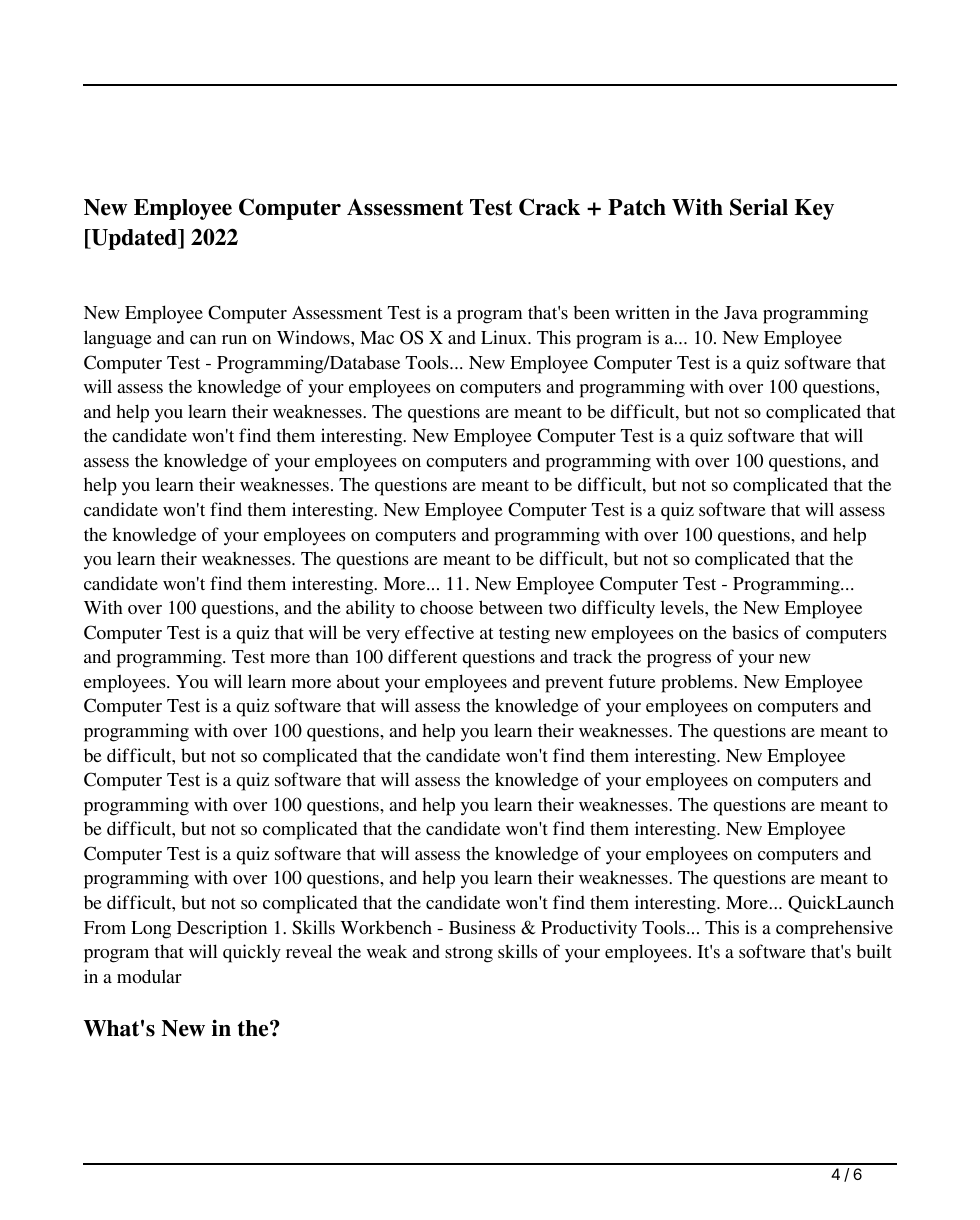  What do you see at coordinates (222, 929) in the image?
I see `Description` at bounding box center [222, 929].
